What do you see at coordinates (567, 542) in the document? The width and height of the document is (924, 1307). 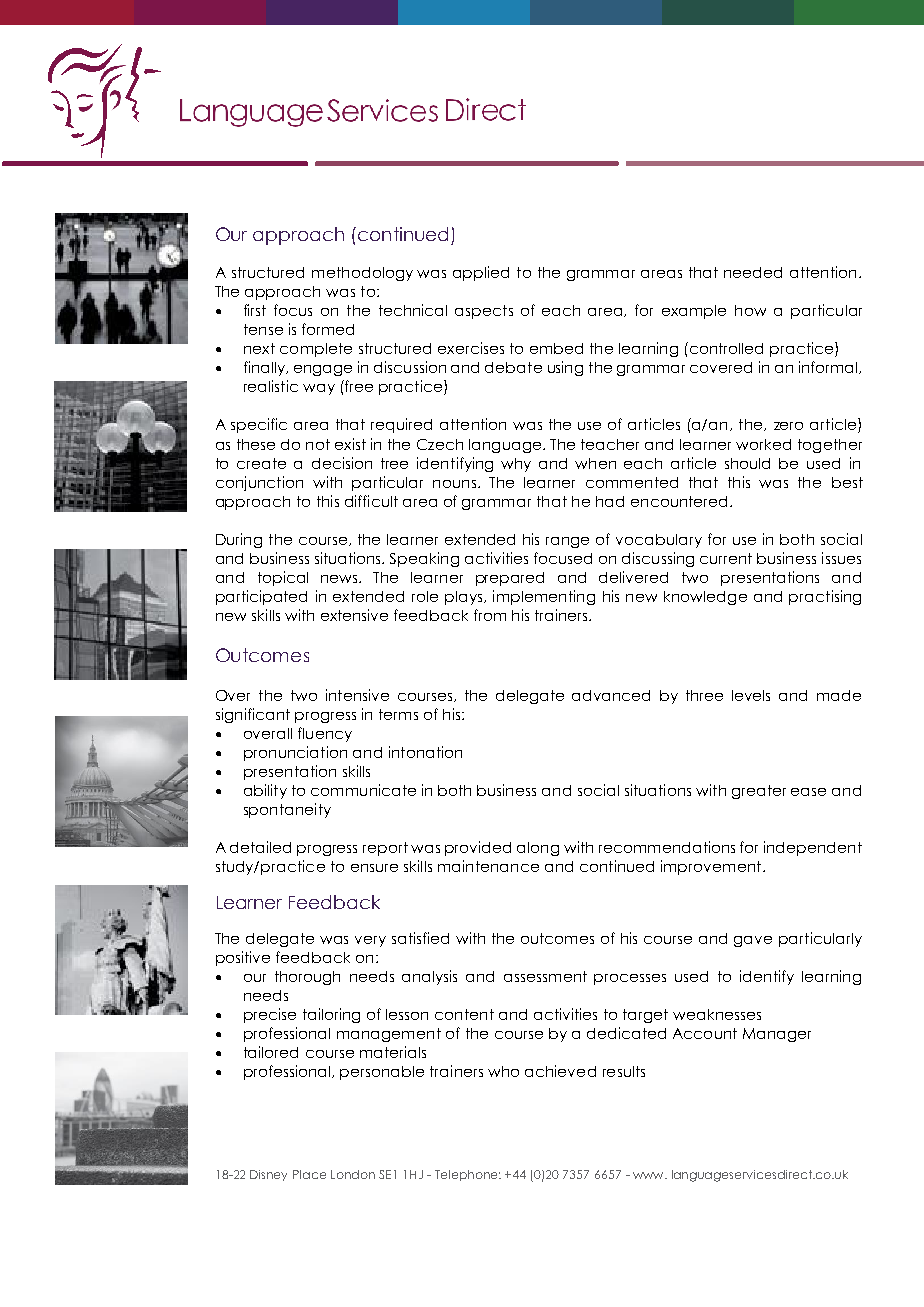 I see `range` at bounding box center [567, 542].
